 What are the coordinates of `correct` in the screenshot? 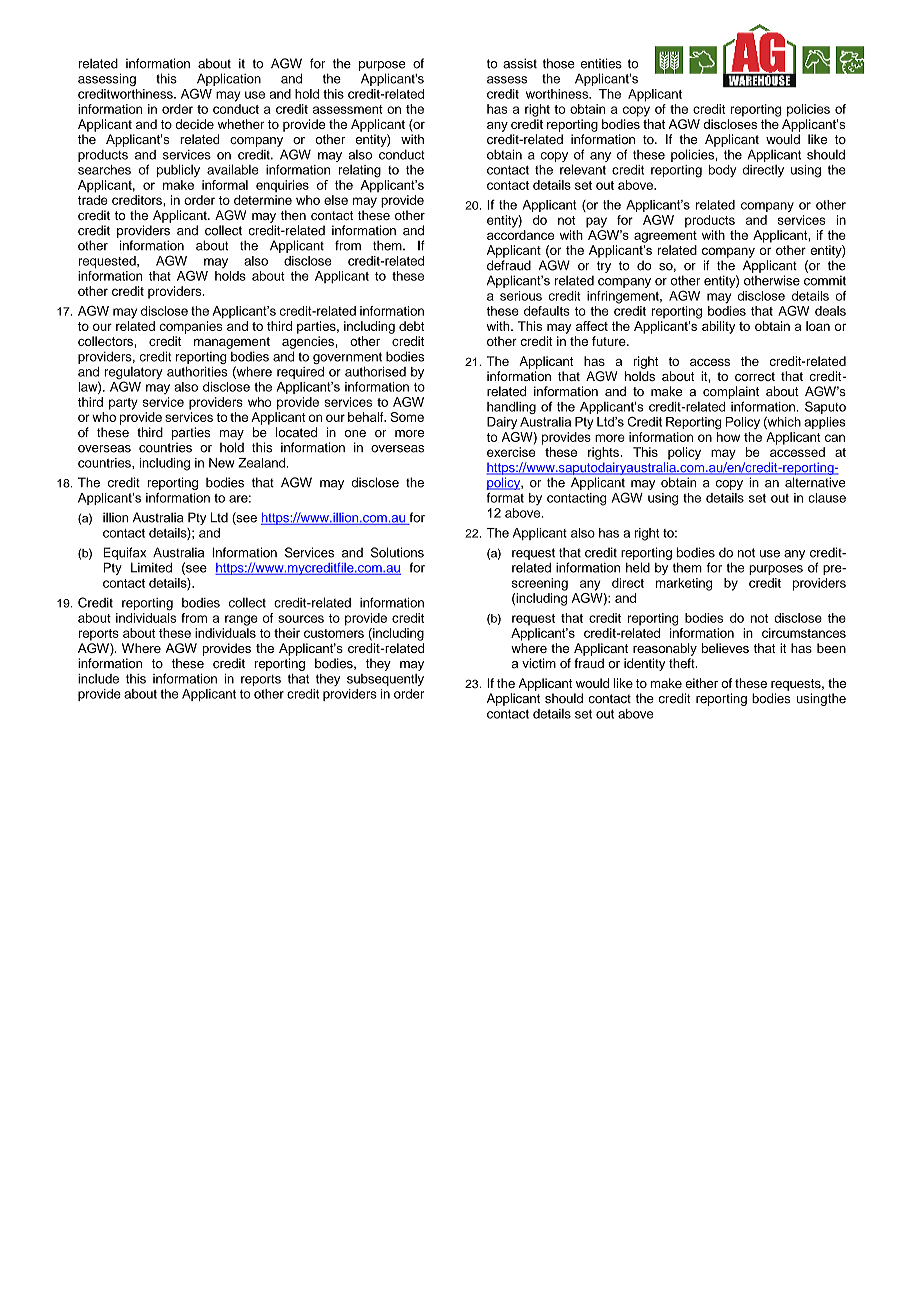 It's located at (755, 376).
